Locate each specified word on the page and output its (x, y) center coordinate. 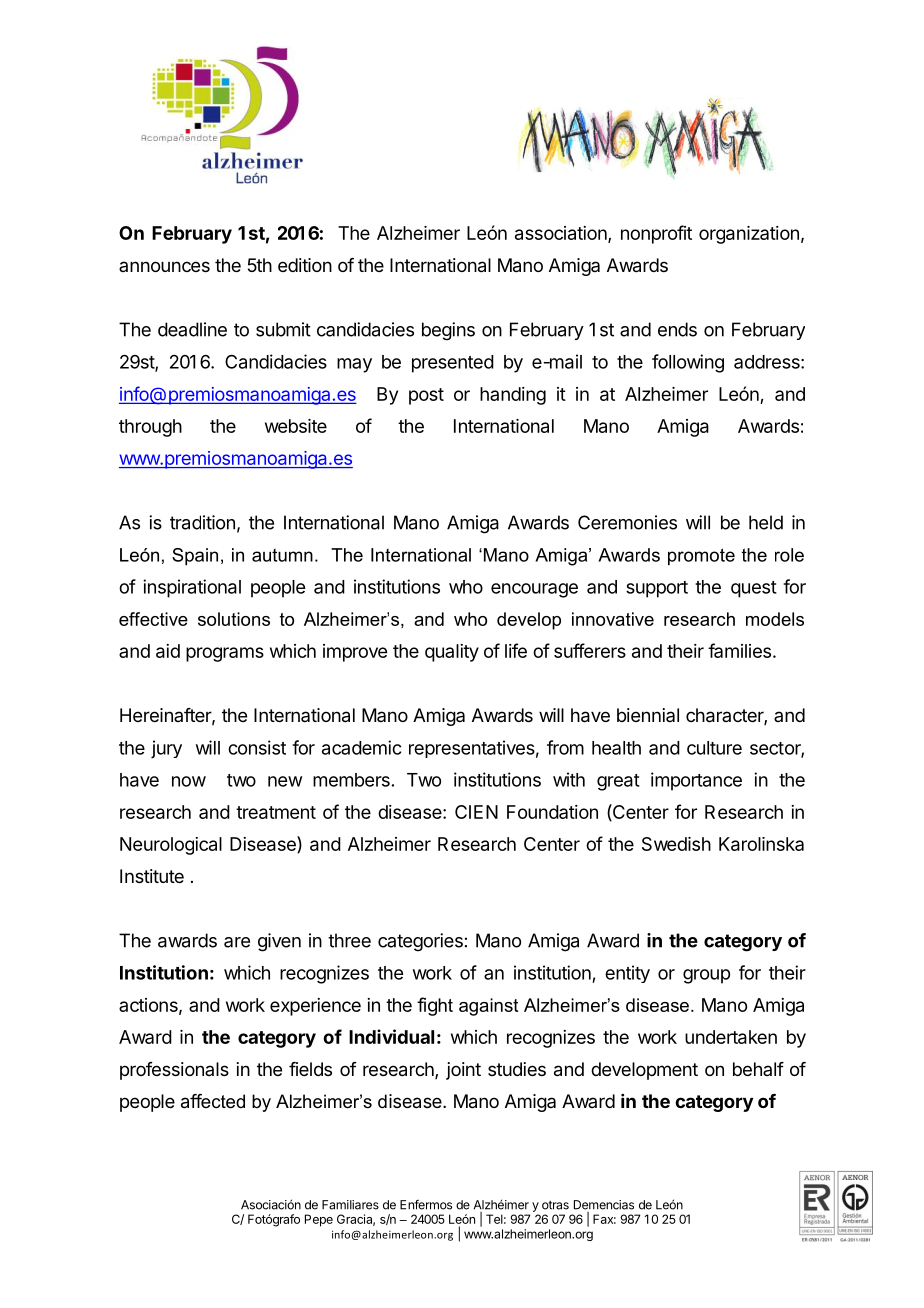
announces (164, 266)
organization (749, 235)
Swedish (676, 844)
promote (701, 557)
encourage (534, 590)
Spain (195, 557)
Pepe (319, 1220)
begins (448, 331)
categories (420, 942)
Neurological (171, 846)
